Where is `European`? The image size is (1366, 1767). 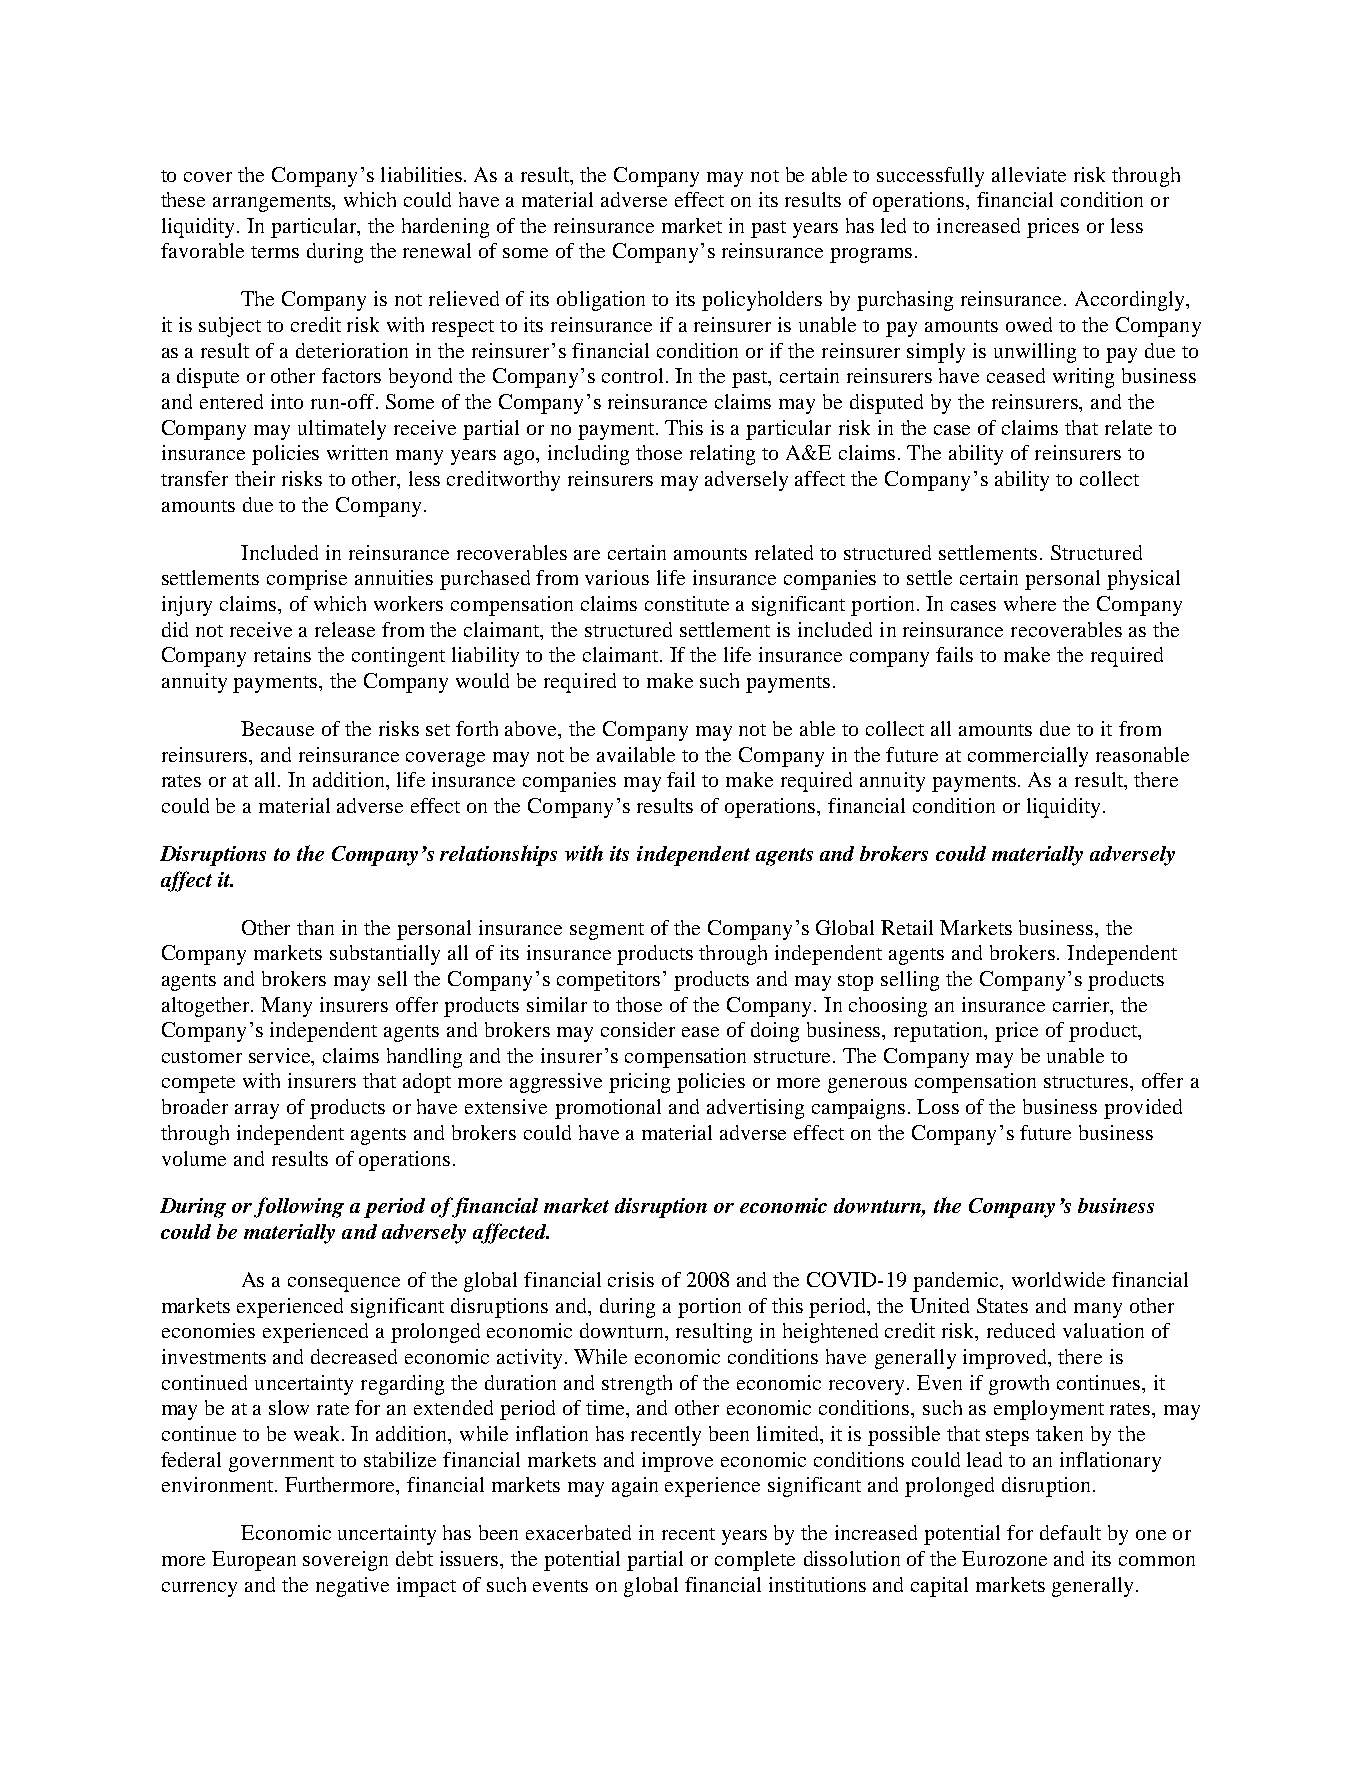 European is located at coordinates (254, 1561).
